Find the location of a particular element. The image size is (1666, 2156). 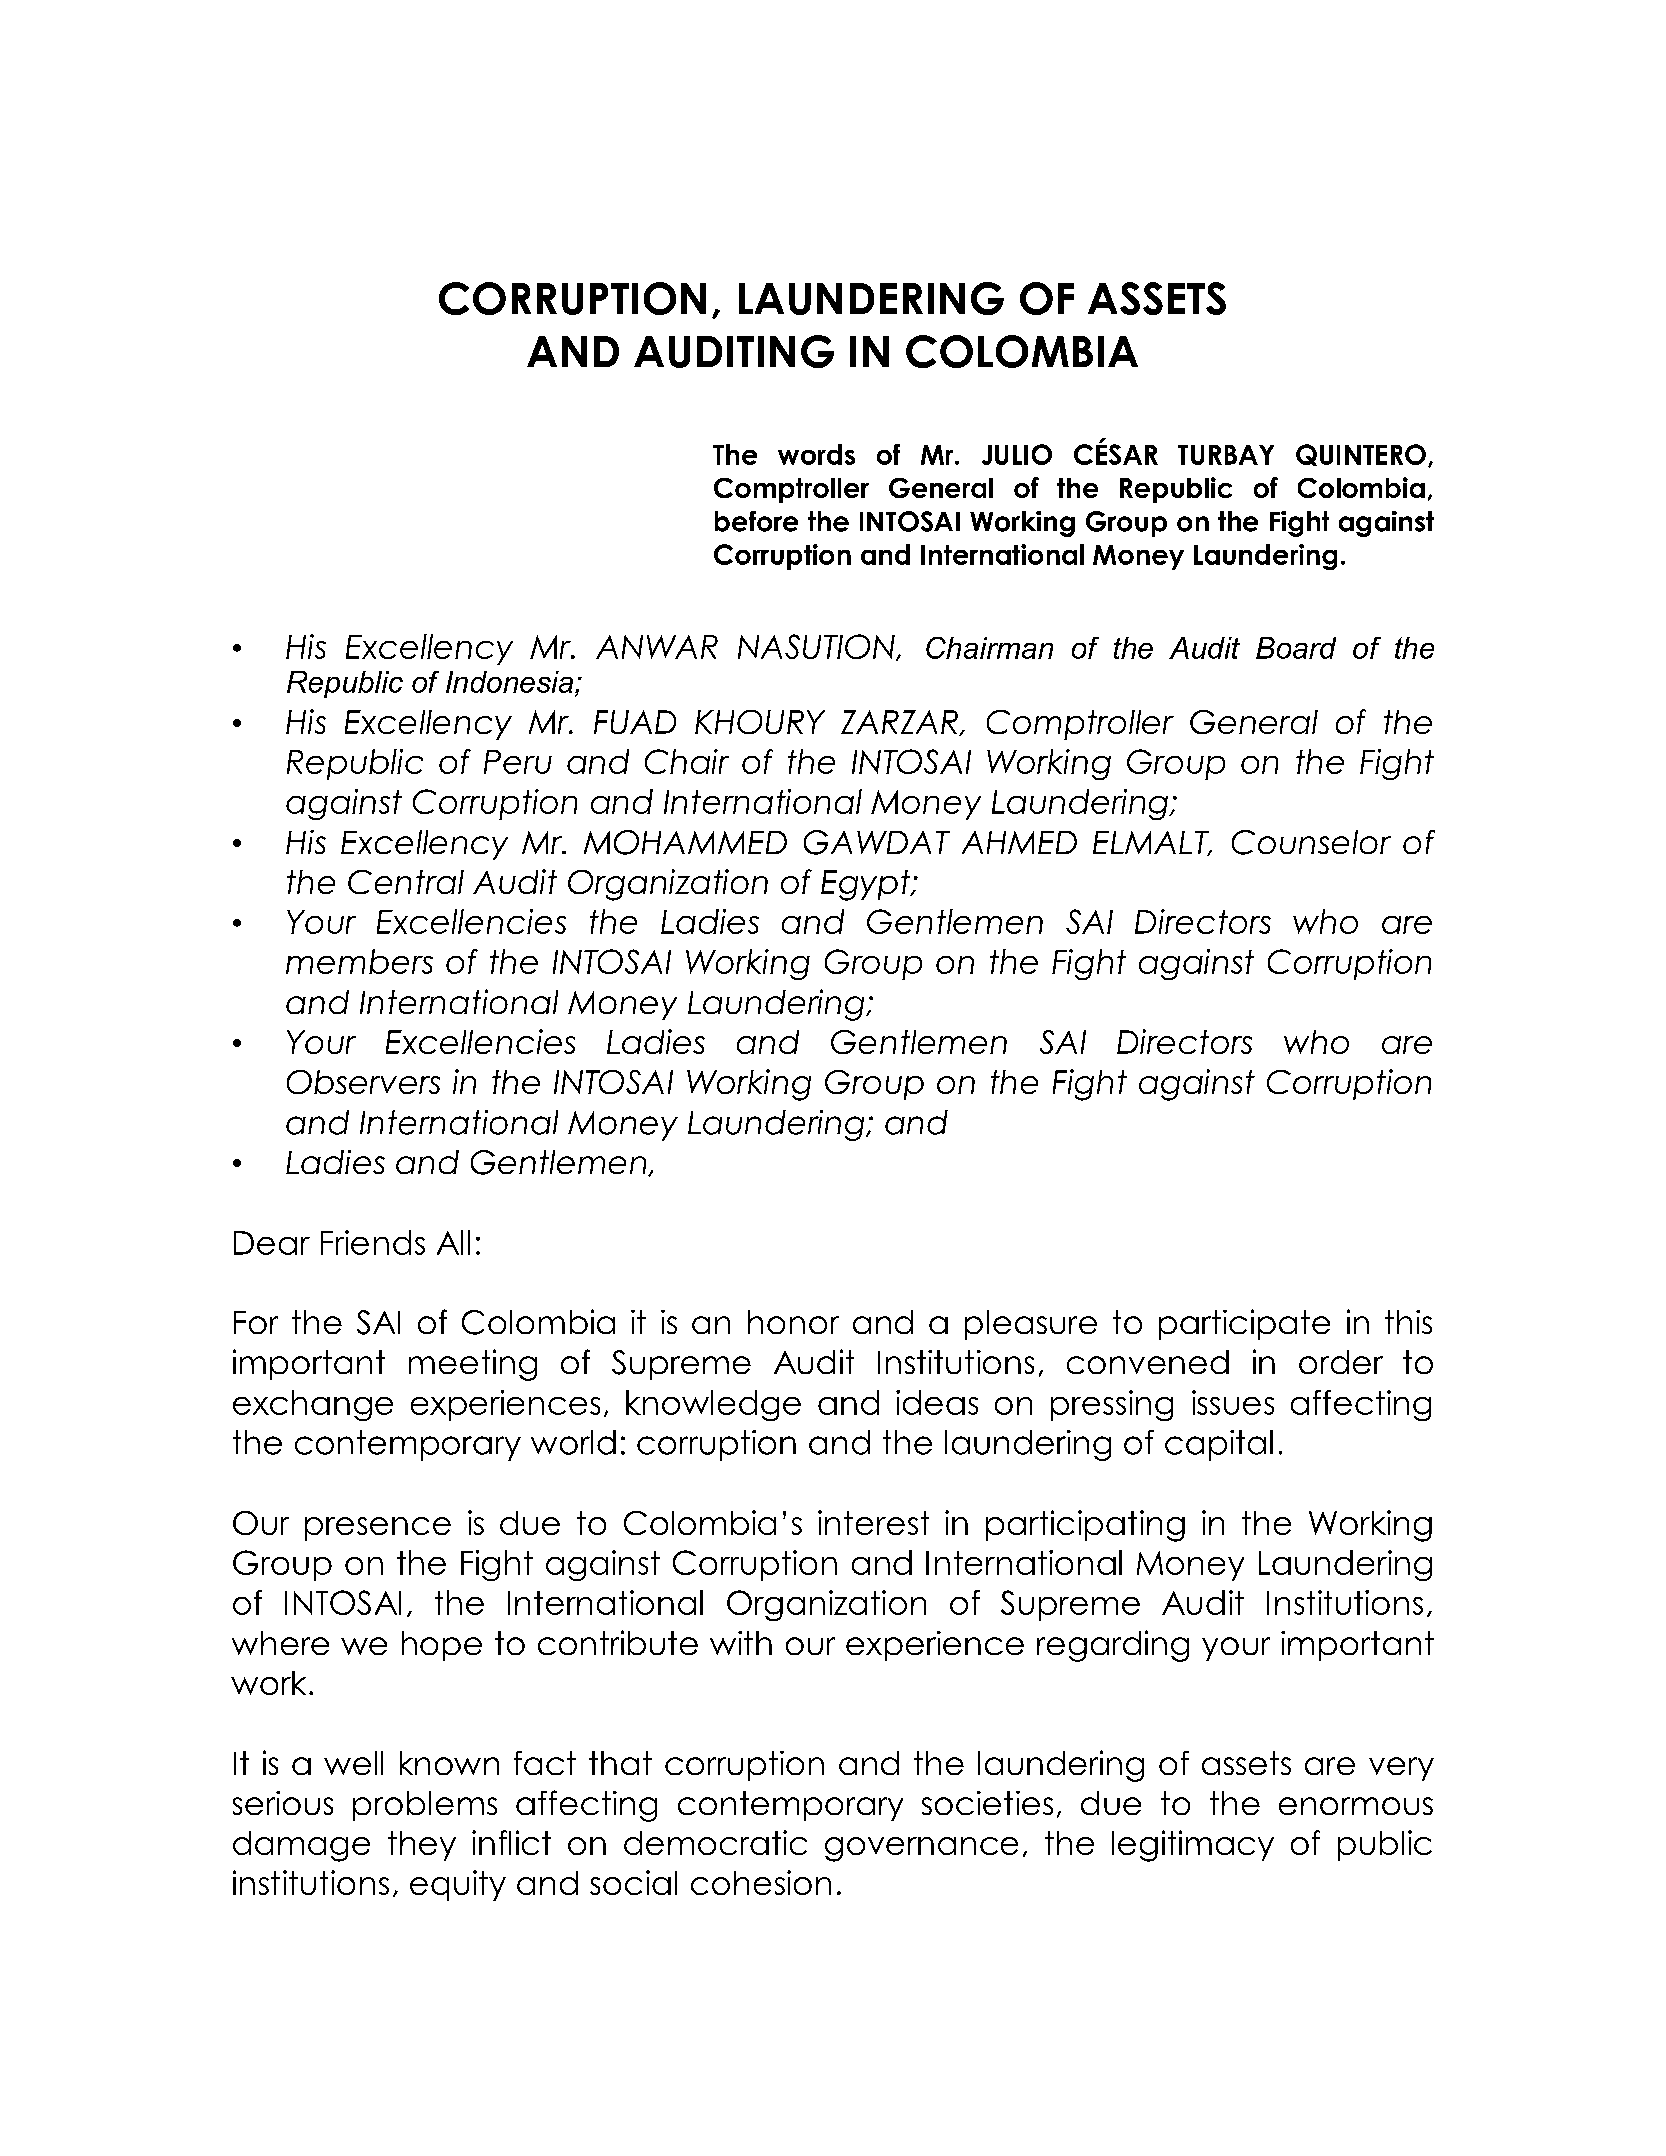

ideas is located at coordinates (937, 1402).
